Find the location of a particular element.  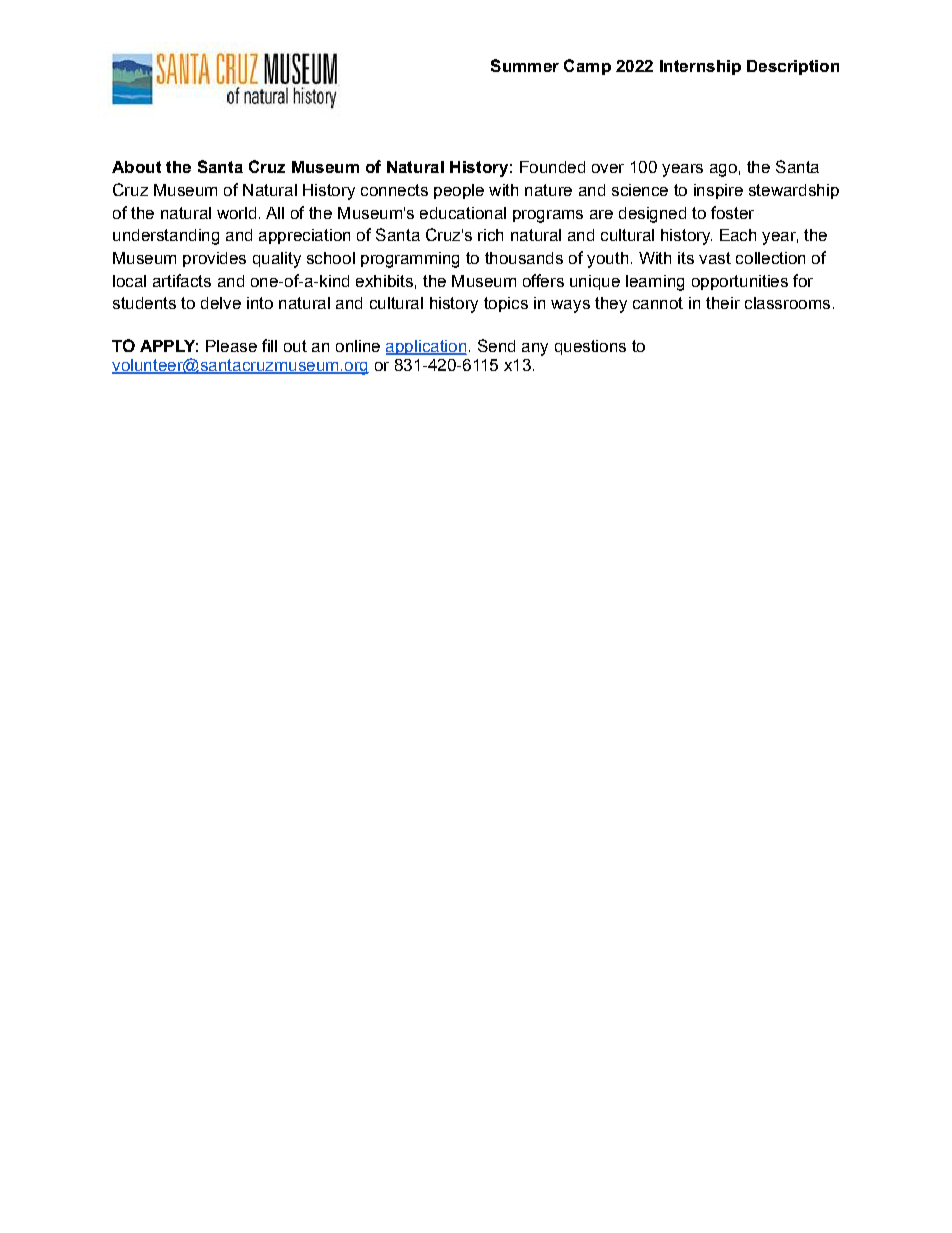

opportunities is located at coordinates (740, 282).
